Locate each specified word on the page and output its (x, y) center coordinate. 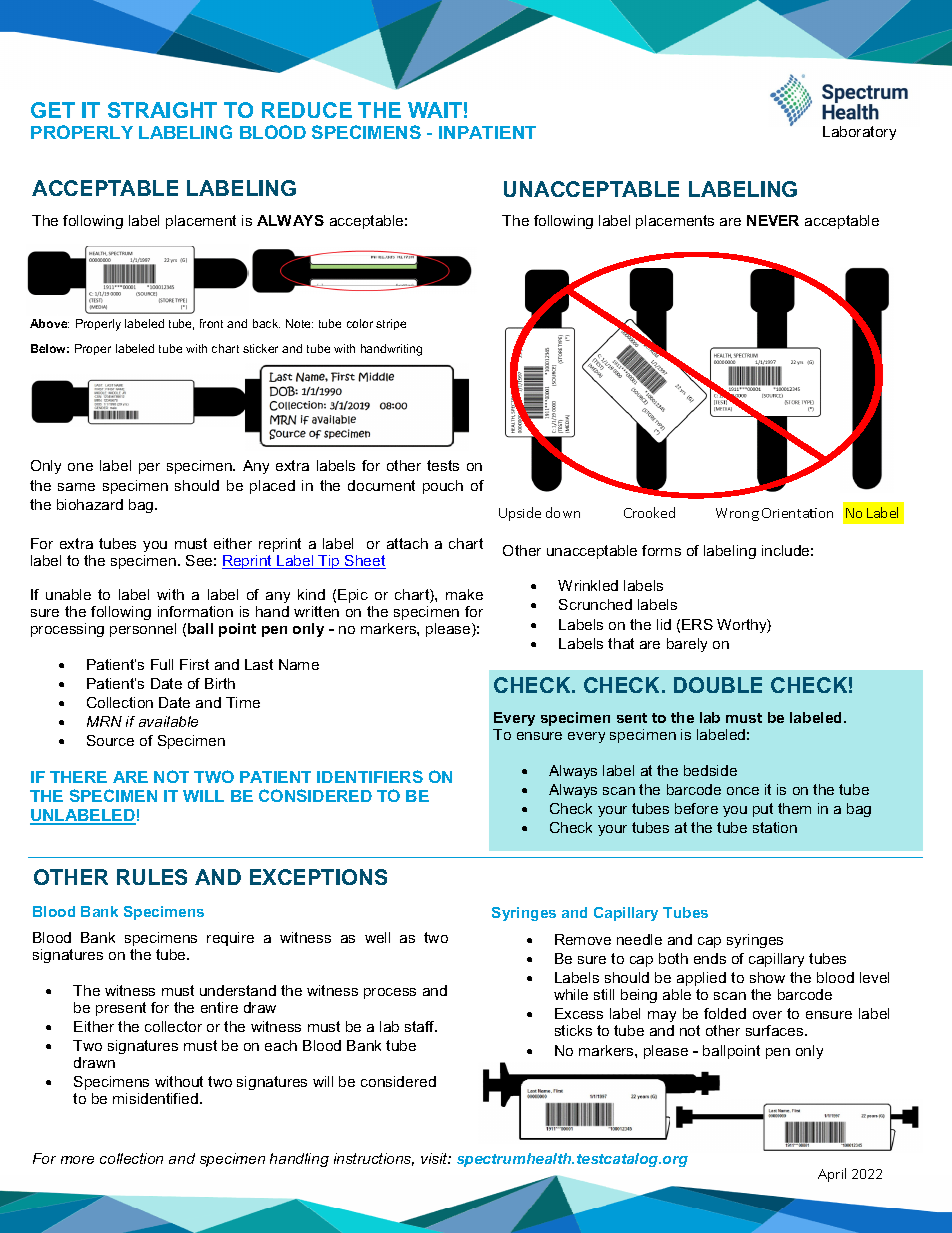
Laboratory (859, 133)
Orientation (797, 513)
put (763, 810)
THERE (78, 777)
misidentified (155, 1098)
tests (443, 465)
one (80, 467)
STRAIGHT (162, 110)
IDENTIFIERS (370, 776)
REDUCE (307, 110)
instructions (374, 1159)
